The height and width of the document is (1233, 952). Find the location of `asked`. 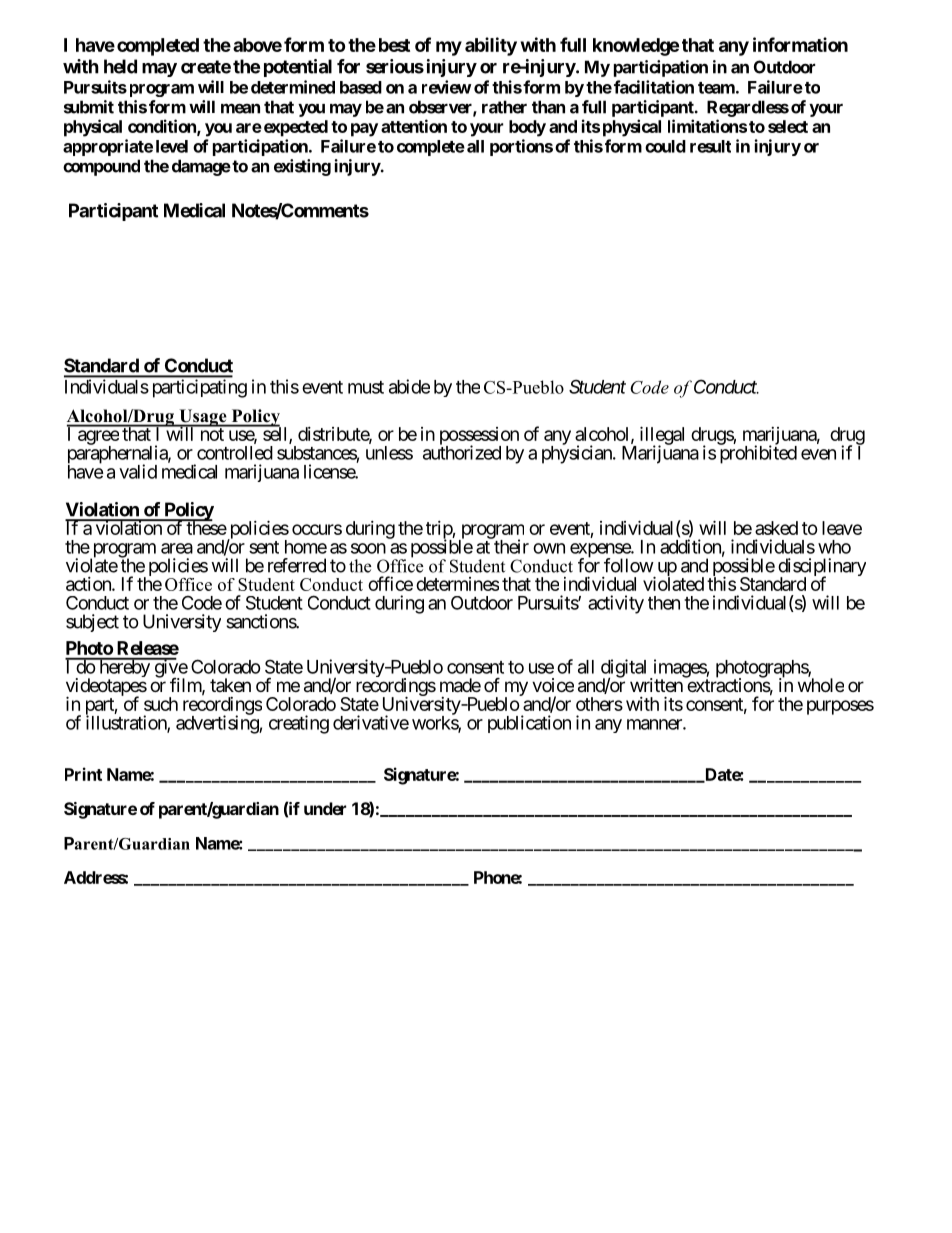

asked is located at coordinates (776, 528).
